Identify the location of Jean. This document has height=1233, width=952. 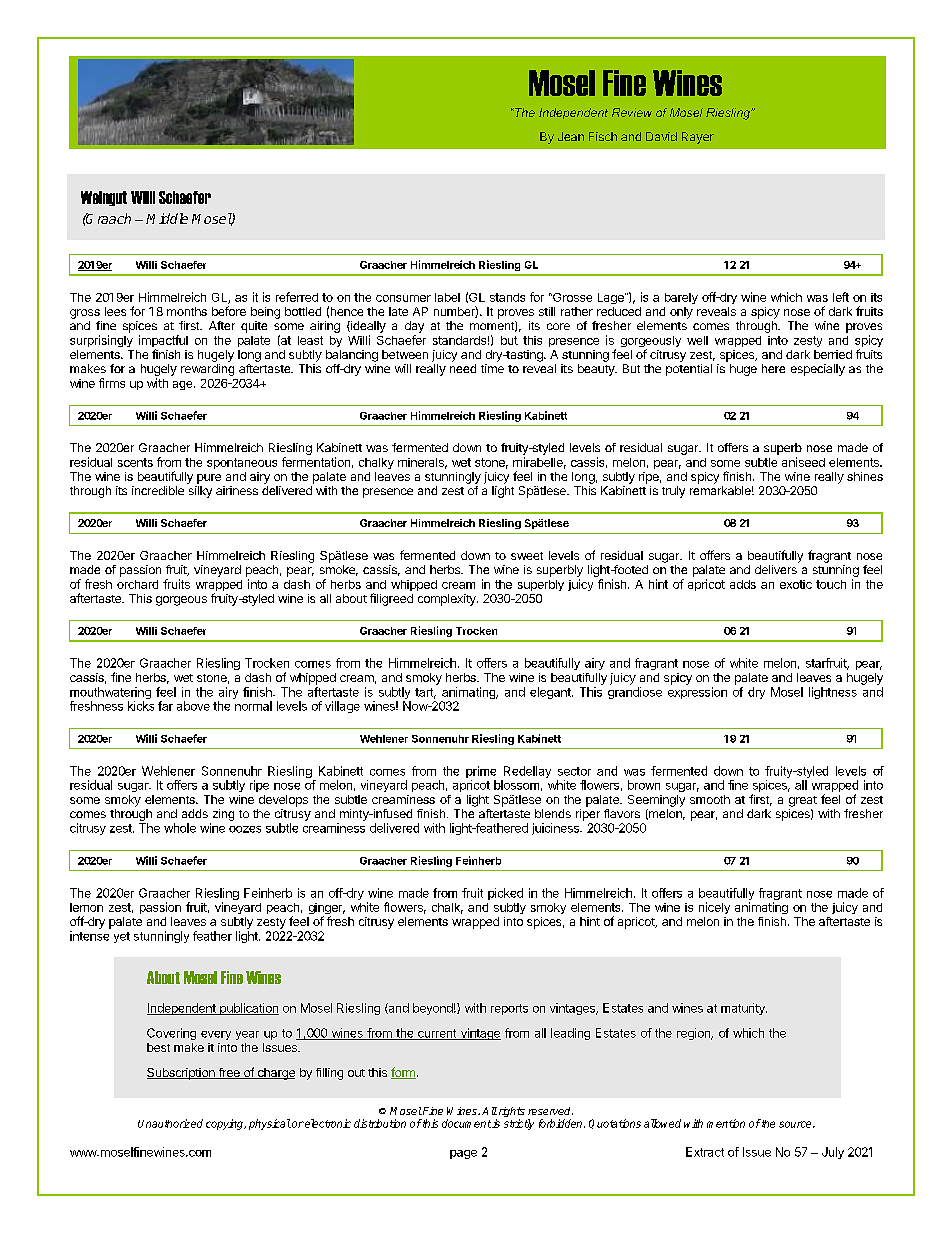
(571, 136).
